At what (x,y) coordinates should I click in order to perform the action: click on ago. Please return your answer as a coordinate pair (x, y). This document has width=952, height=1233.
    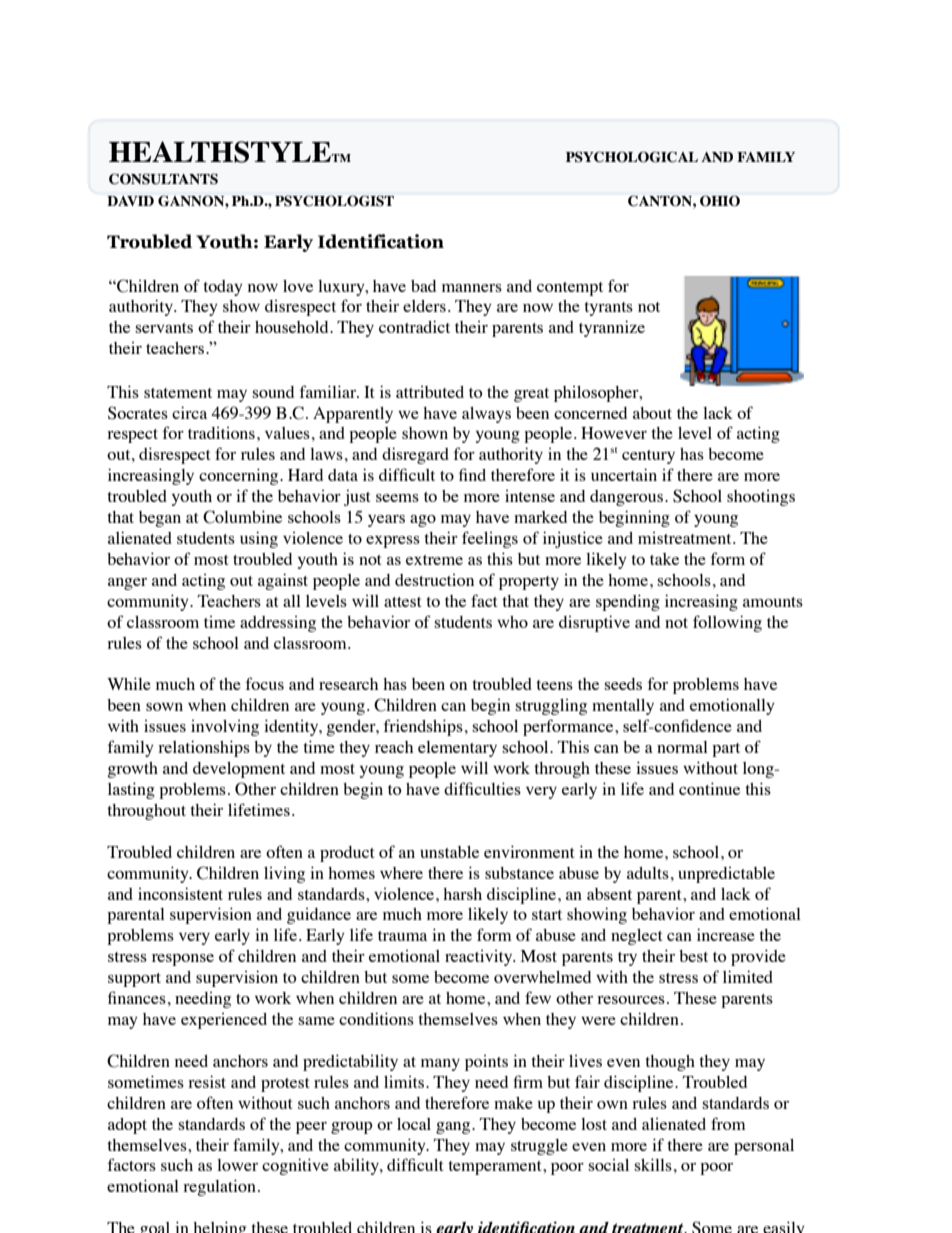
    Looking at the image, I should click on (423, 521).
